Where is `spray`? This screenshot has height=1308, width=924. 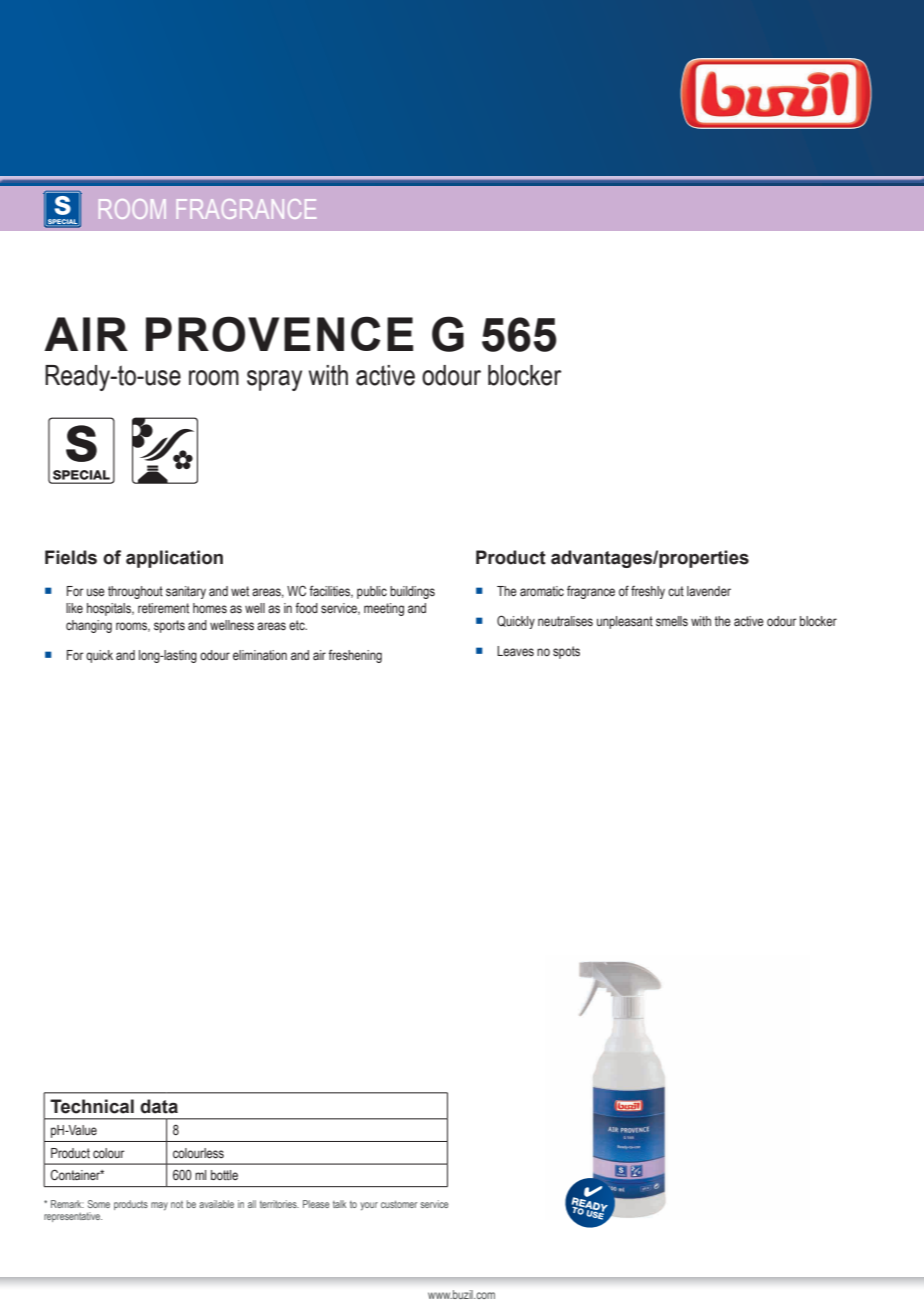
spray is located at coordinates (274, 380).
